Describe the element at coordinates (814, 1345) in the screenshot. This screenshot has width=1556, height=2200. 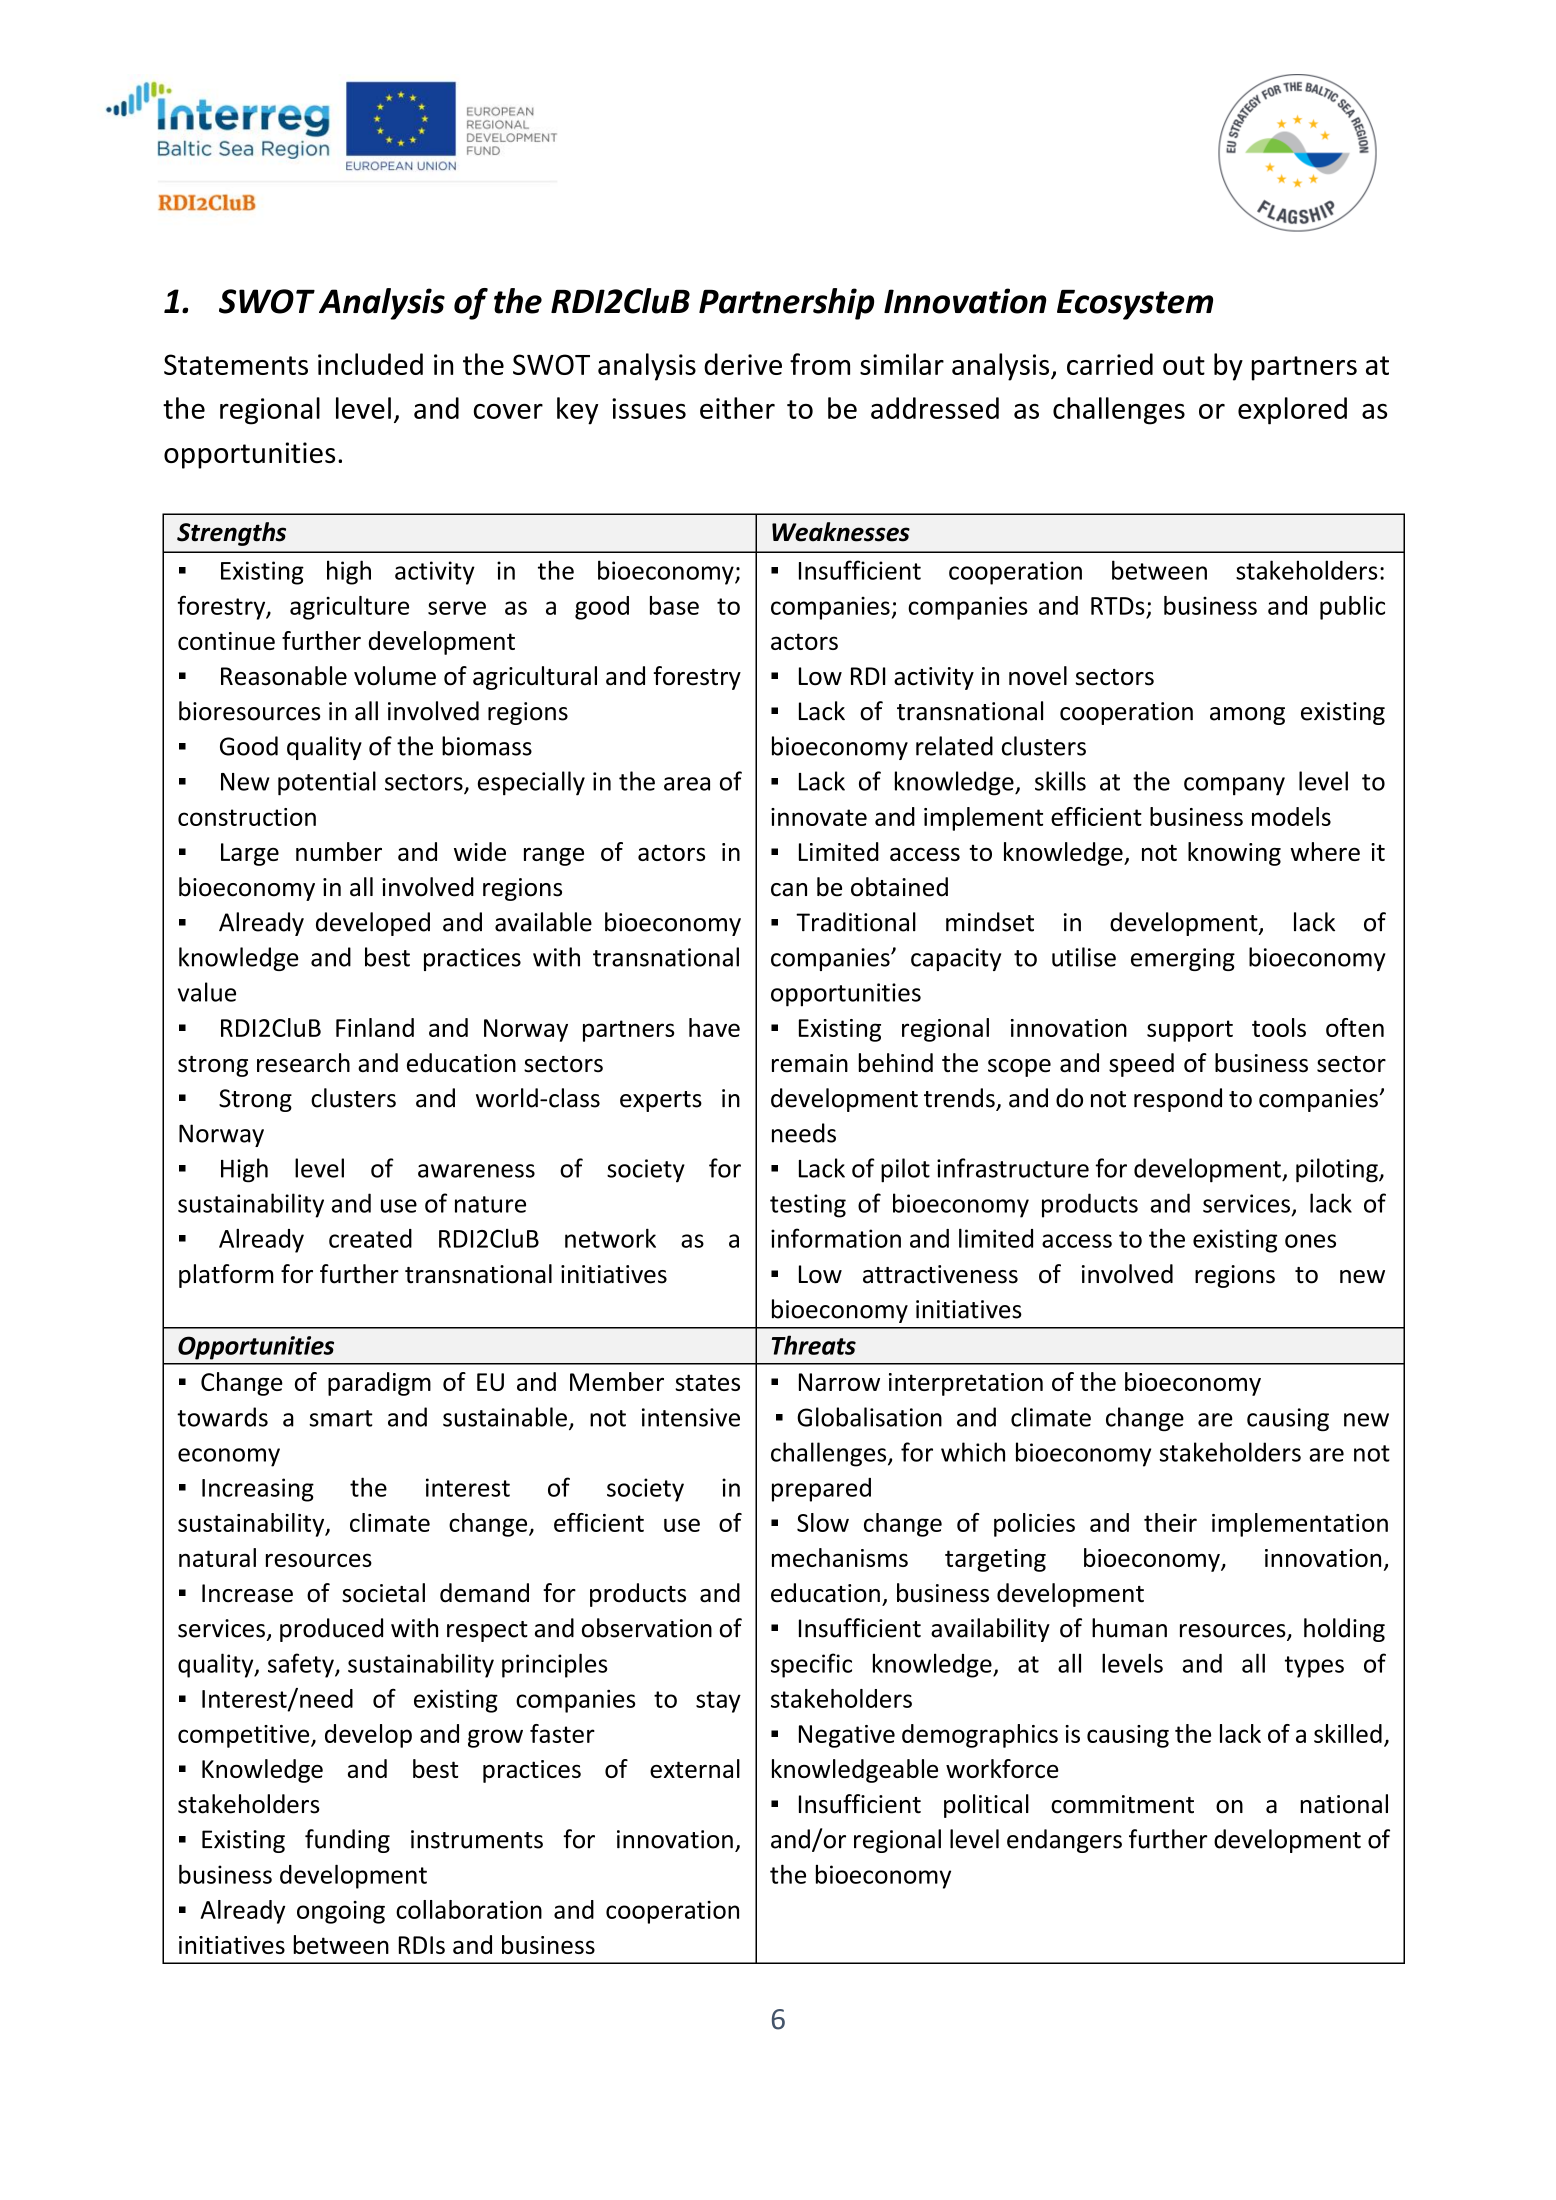
I see `Threats` at that location.
